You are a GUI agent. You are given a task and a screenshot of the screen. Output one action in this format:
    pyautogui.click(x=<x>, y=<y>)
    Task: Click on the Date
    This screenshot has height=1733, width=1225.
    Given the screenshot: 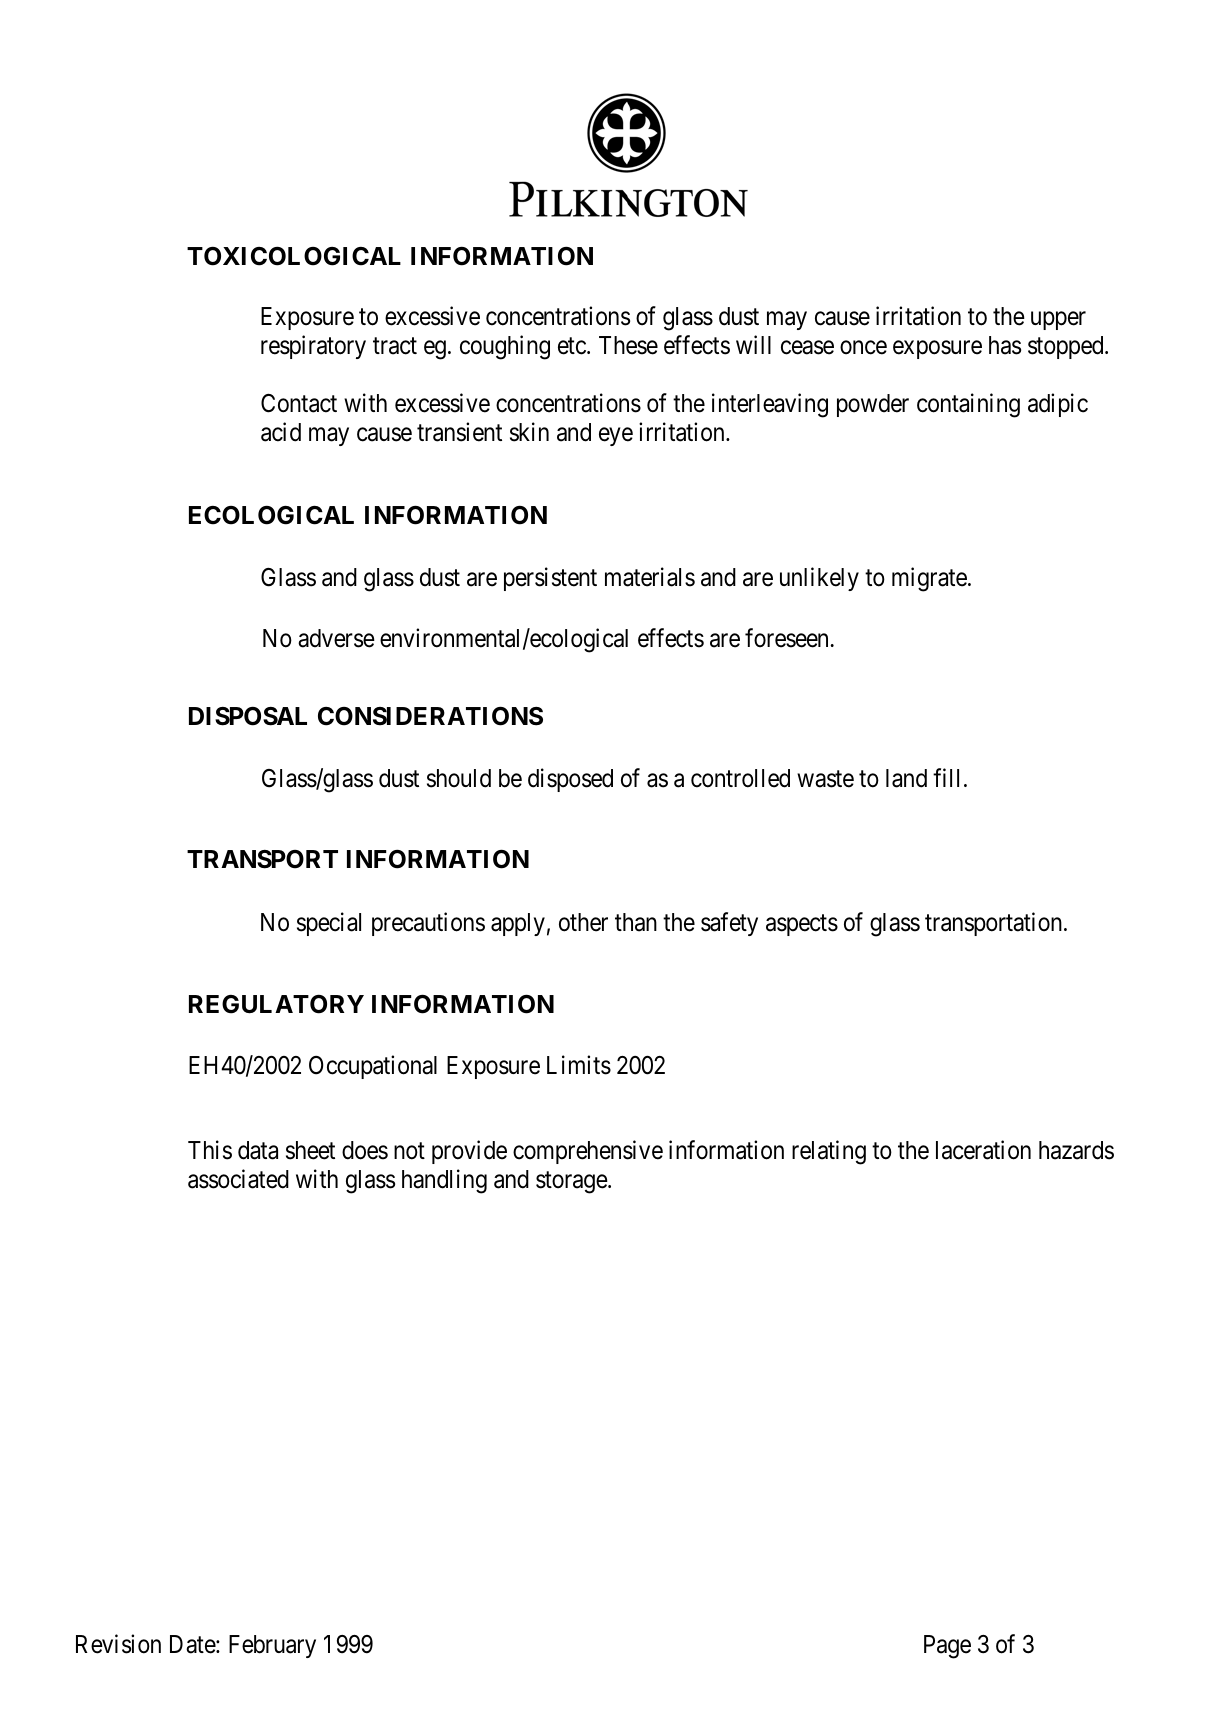 What is the action you would take?
    pyautogui.click(x=193, y=1644)
